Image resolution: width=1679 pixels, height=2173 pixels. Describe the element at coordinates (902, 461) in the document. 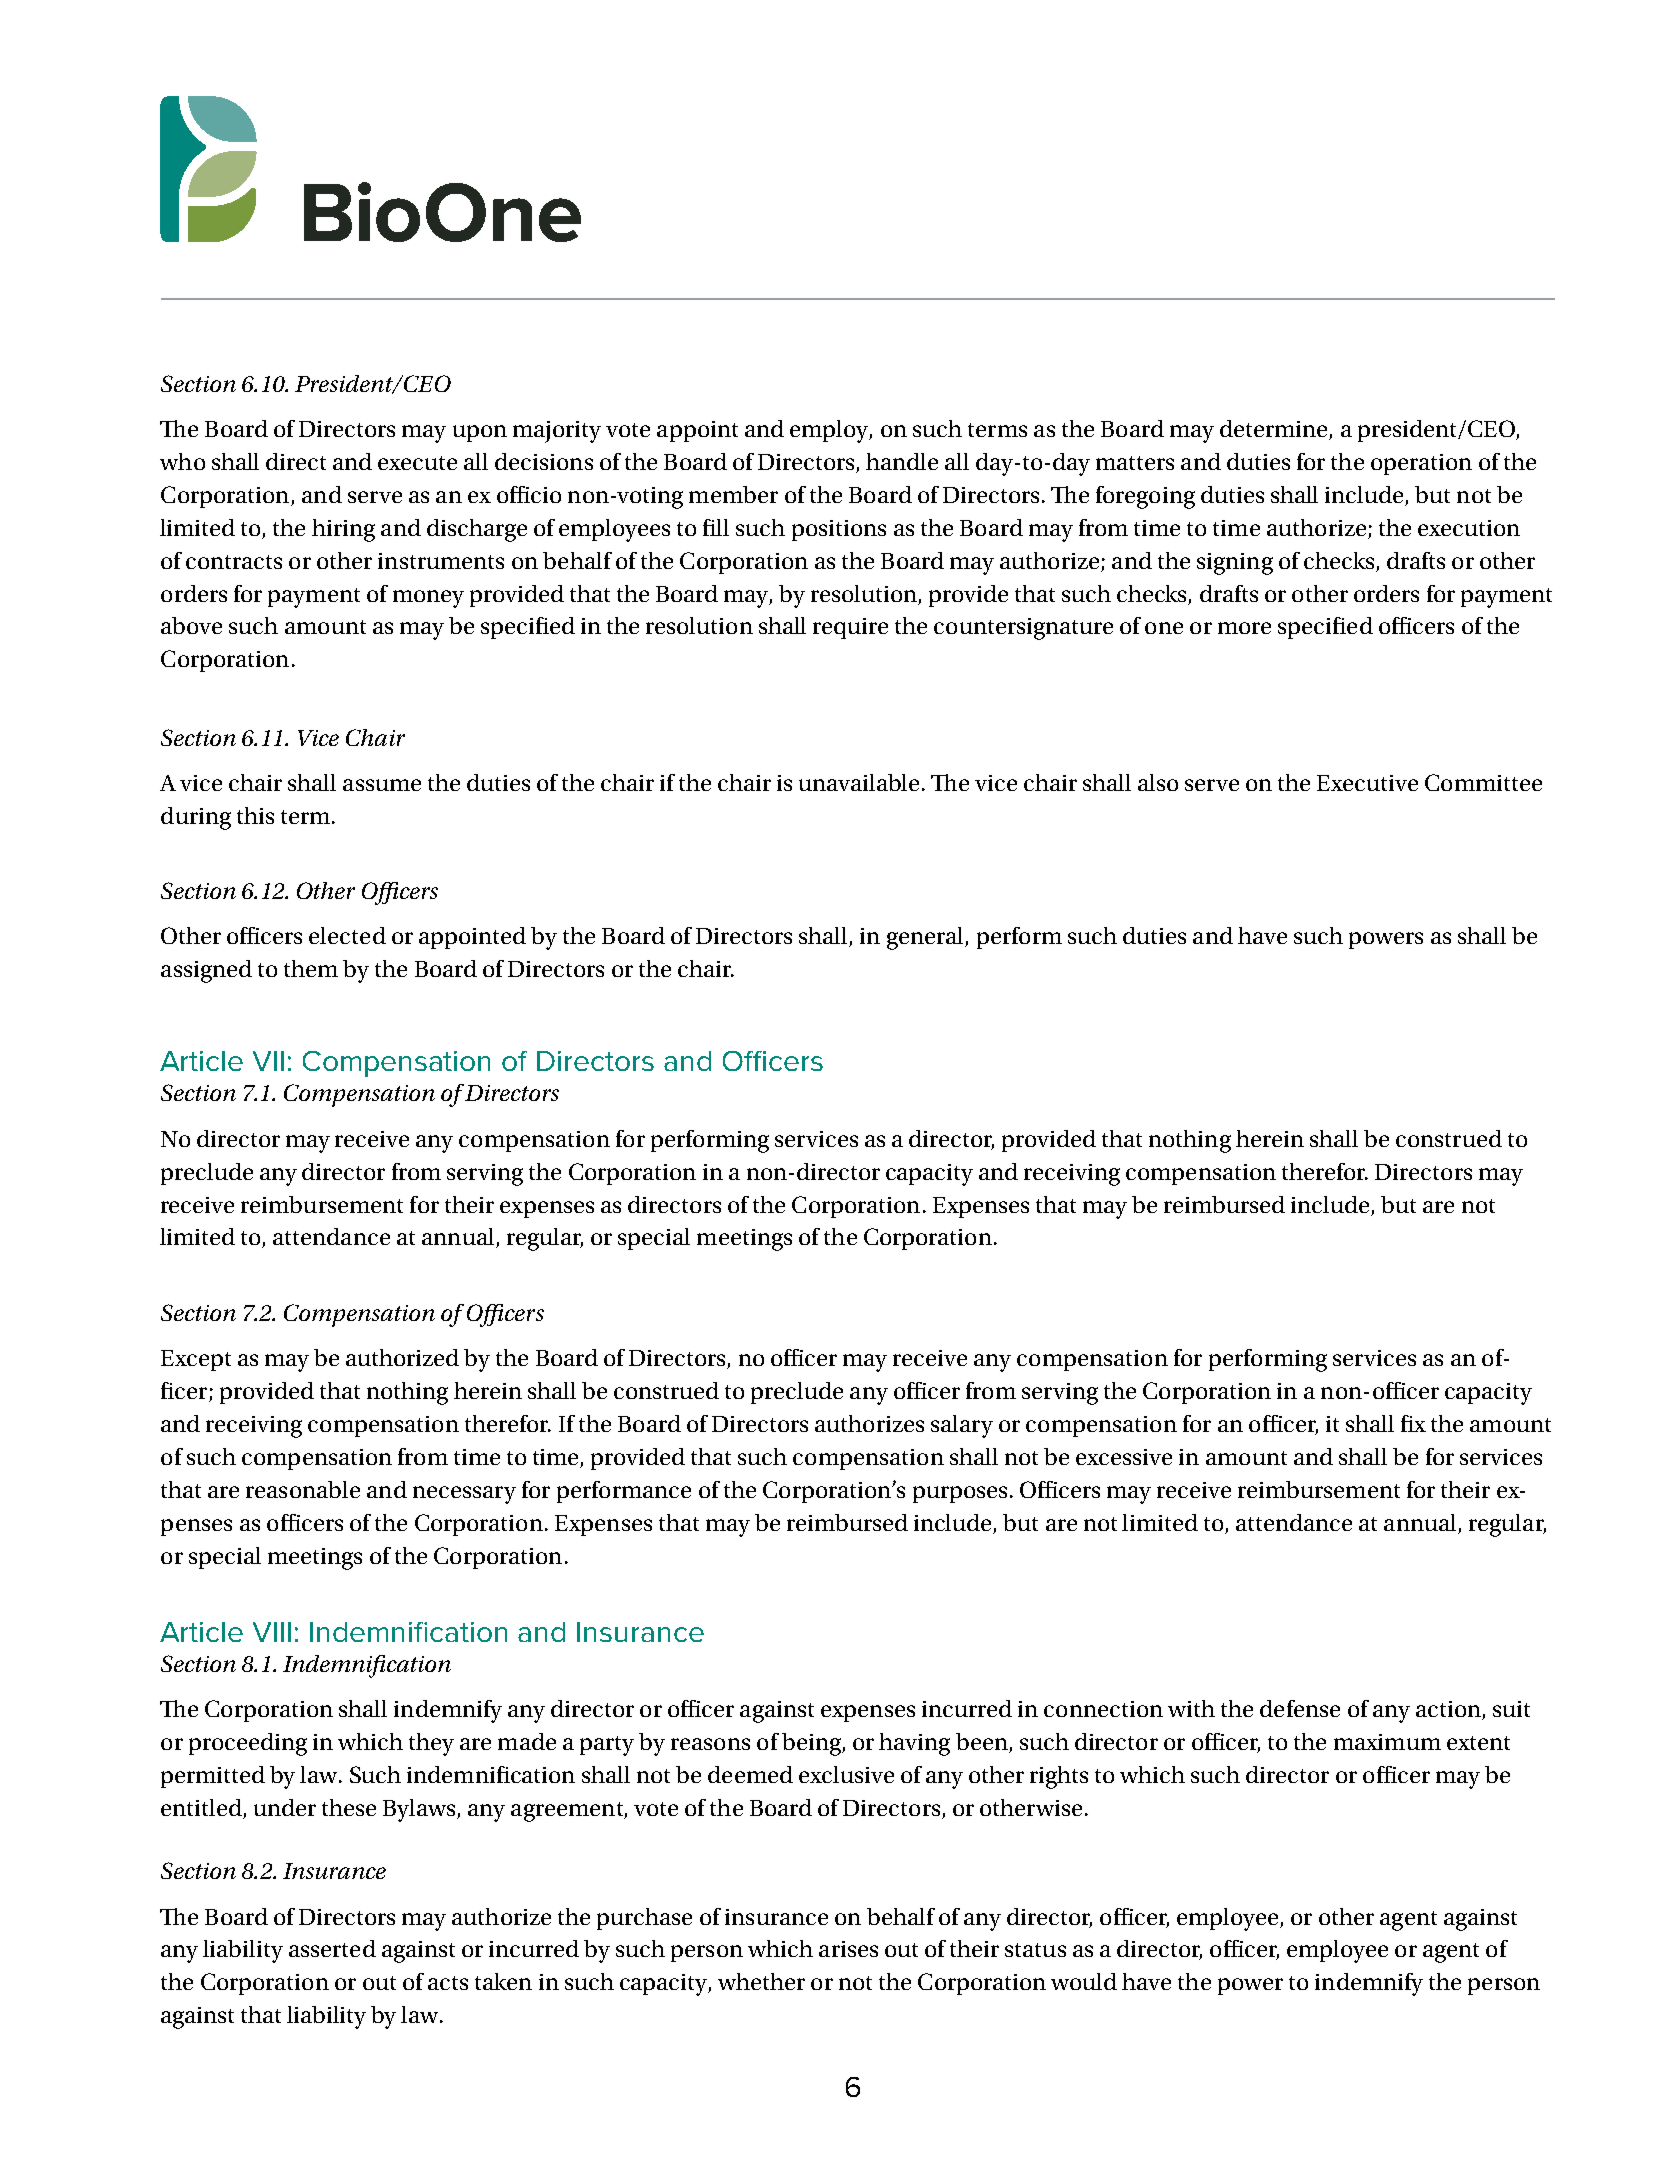

I see `handle` at that location.
